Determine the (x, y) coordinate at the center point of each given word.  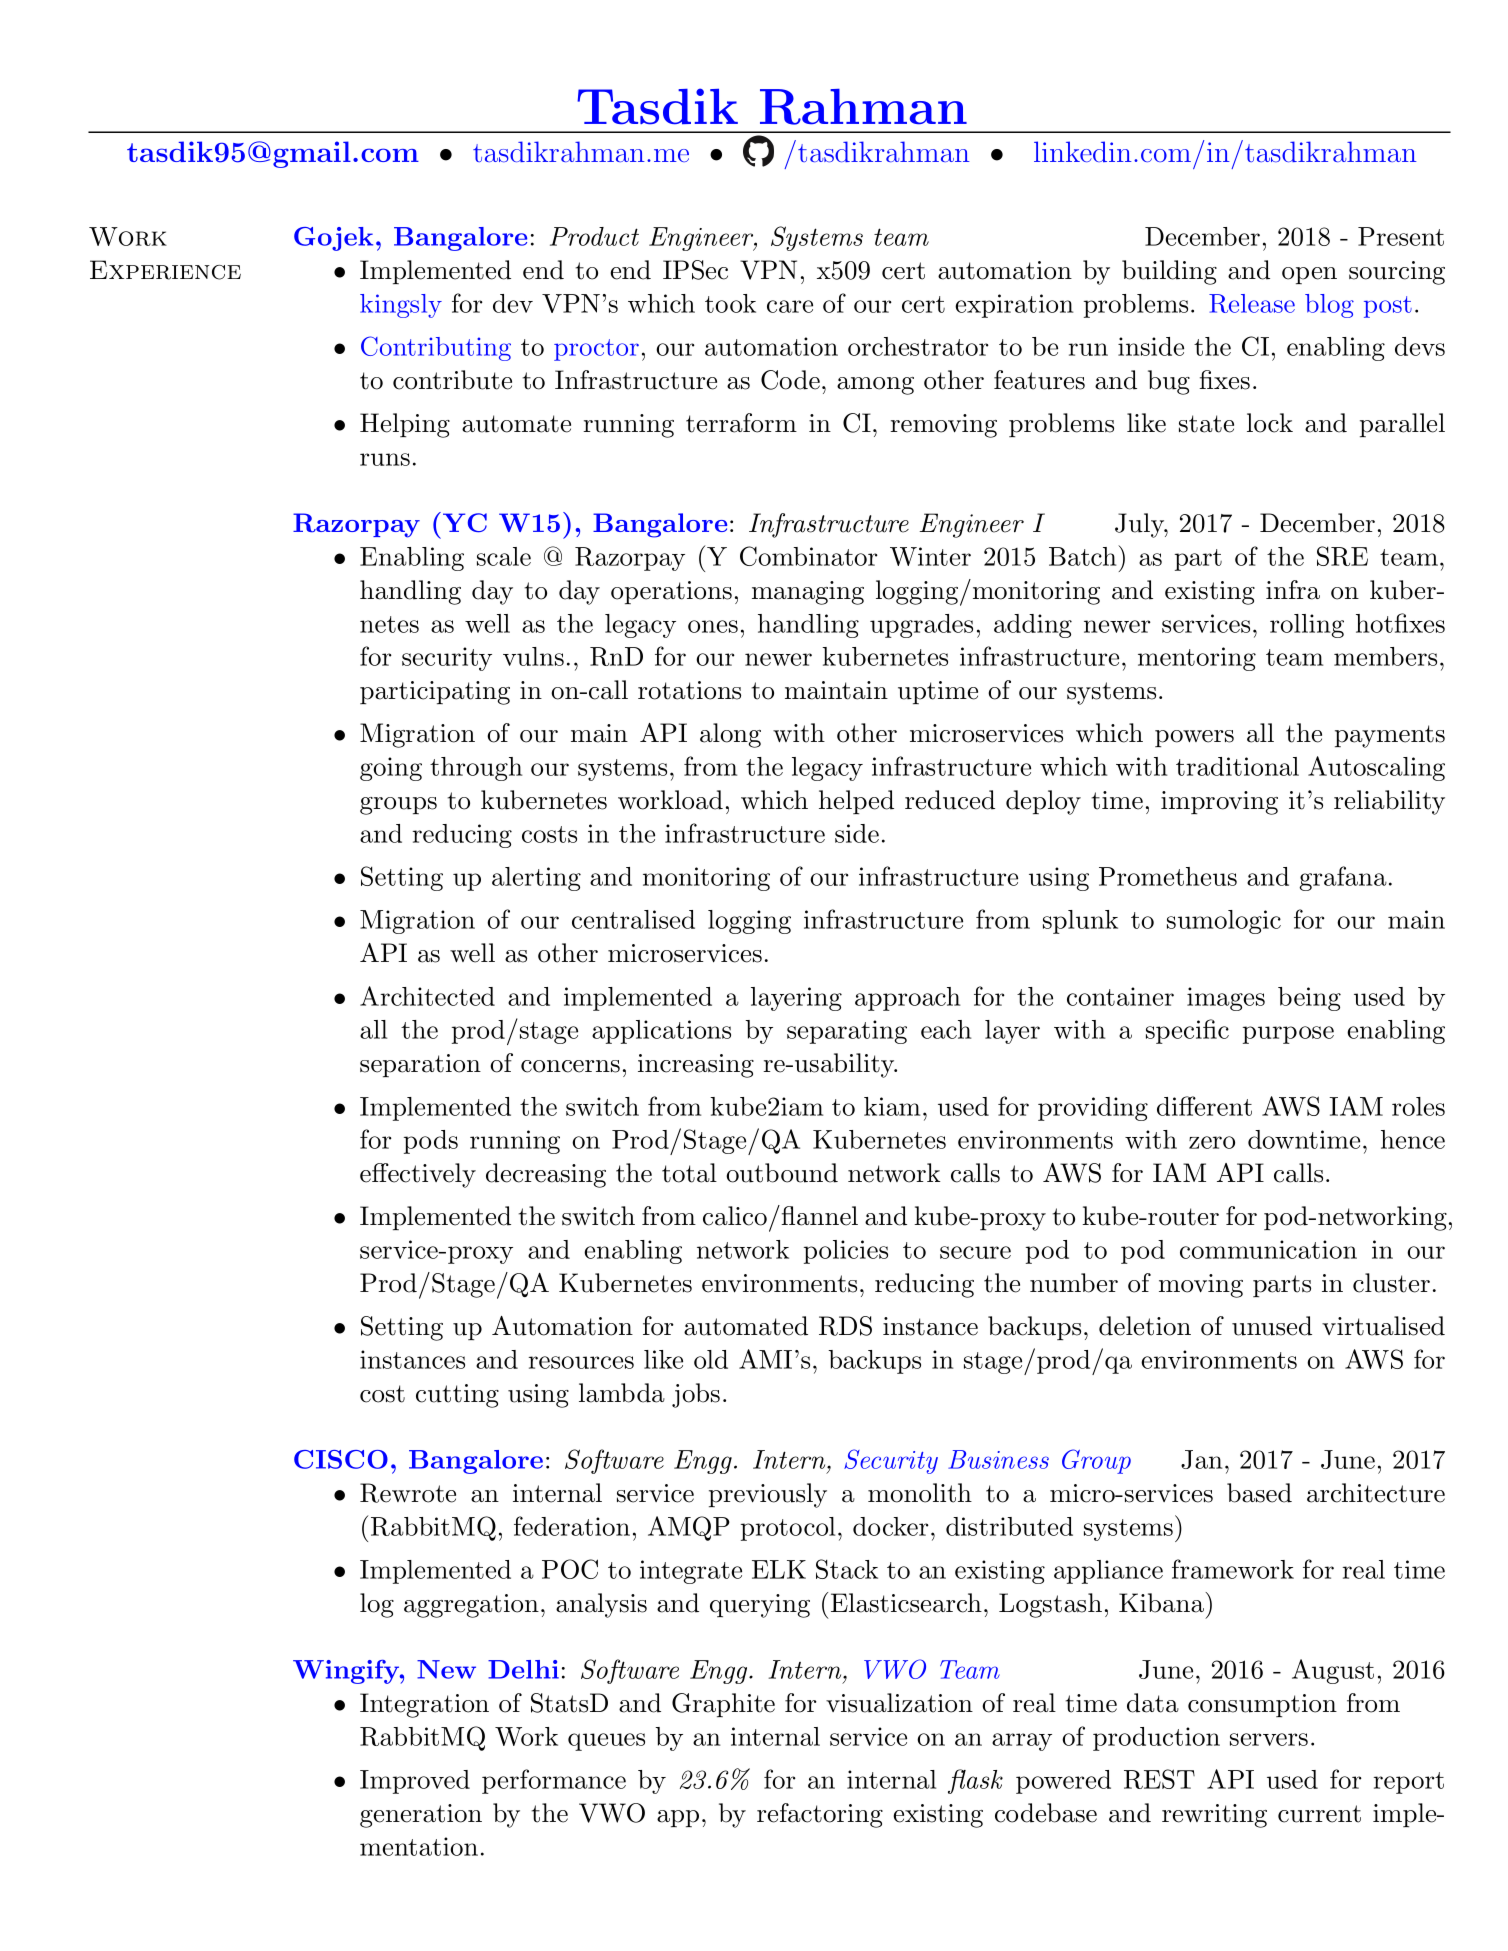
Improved (415, 1782)
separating (847, 1032)
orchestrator (918, 346)
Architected (427, 996)
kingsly (401, 306)
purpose (1288, 1035)
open (1309, 275)
